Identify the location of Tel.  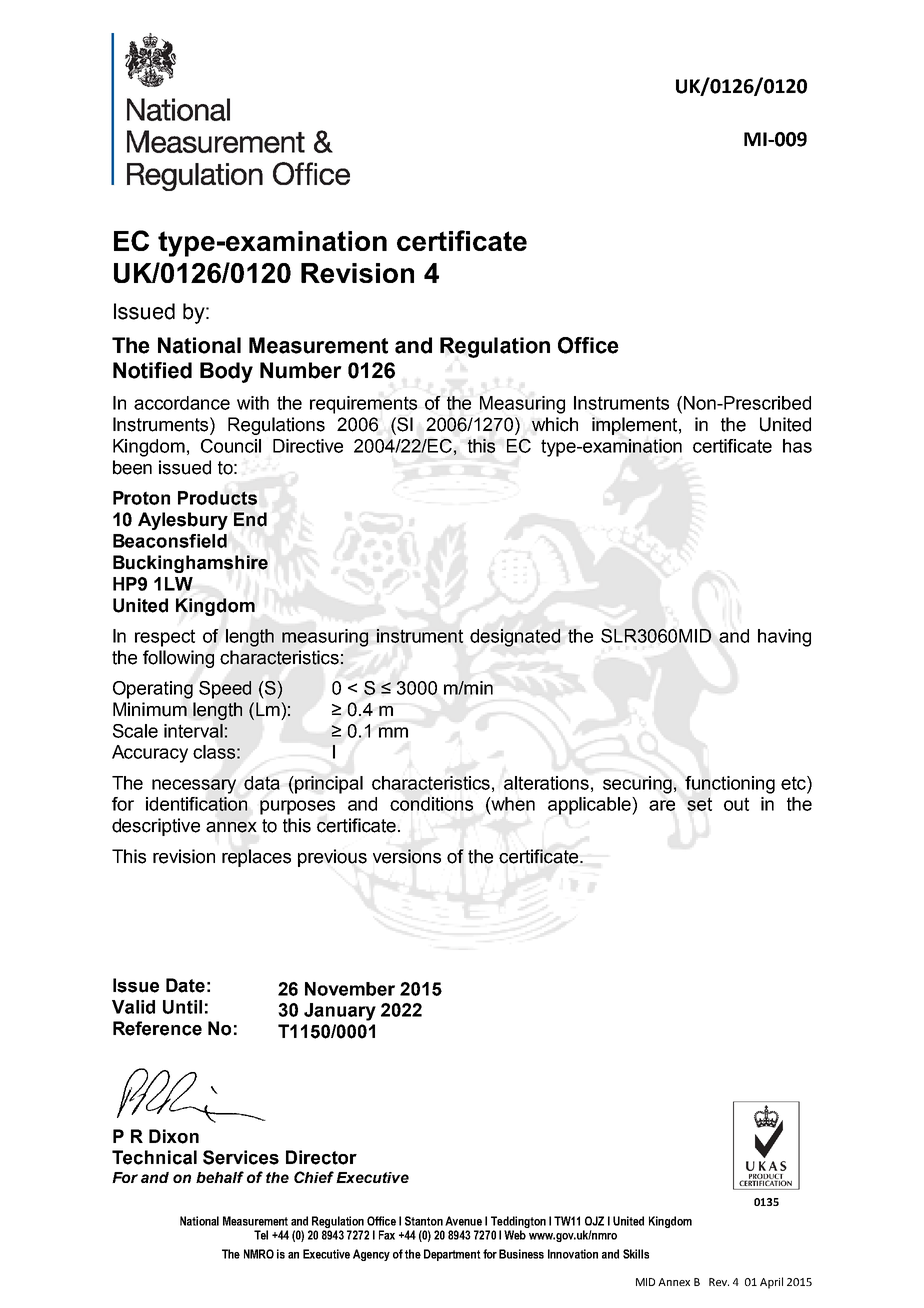
(261, 1235).
